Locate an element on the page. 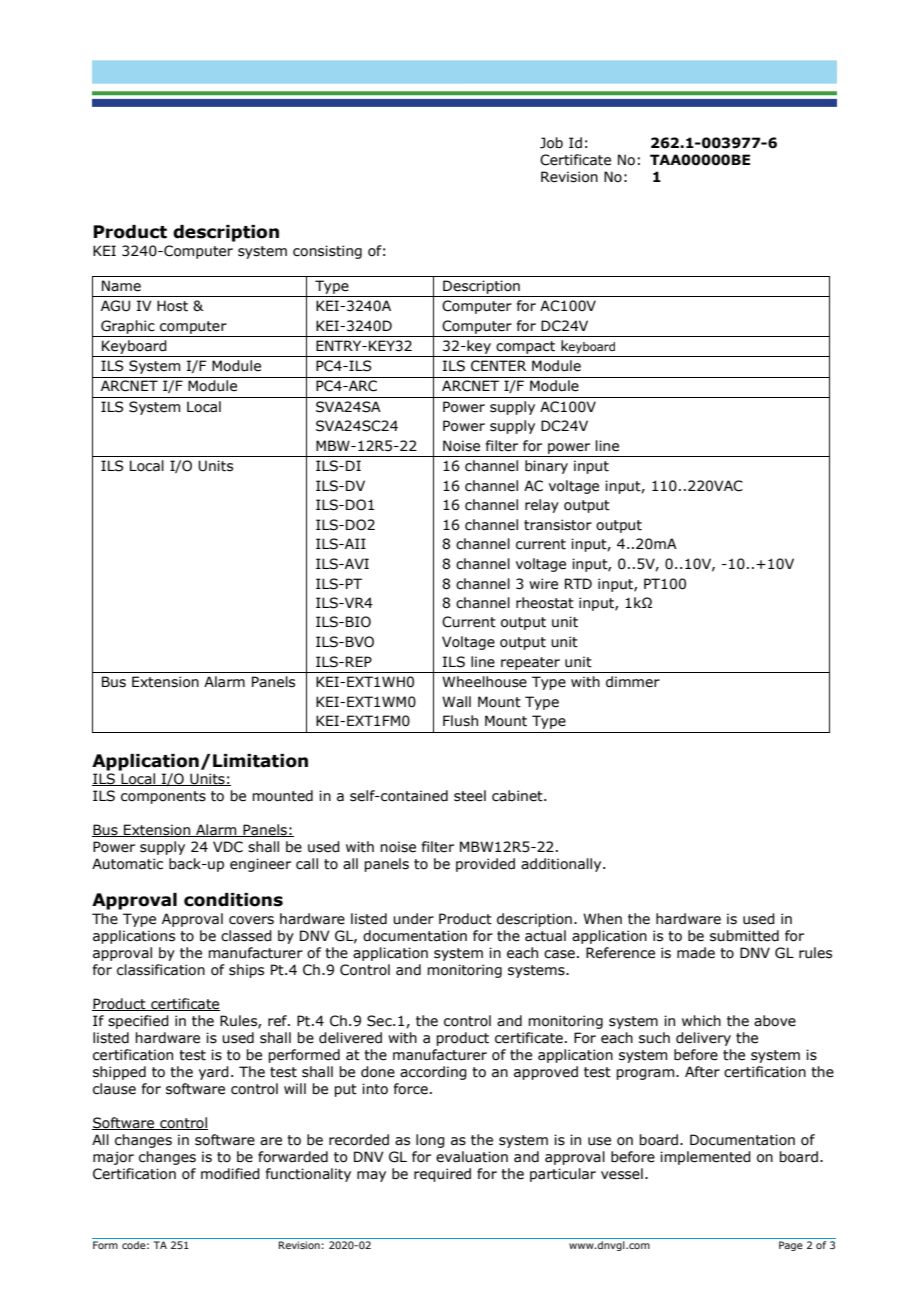 The height and width of the document is (1308, 924). modified is located at coordinates (230, 1174).
